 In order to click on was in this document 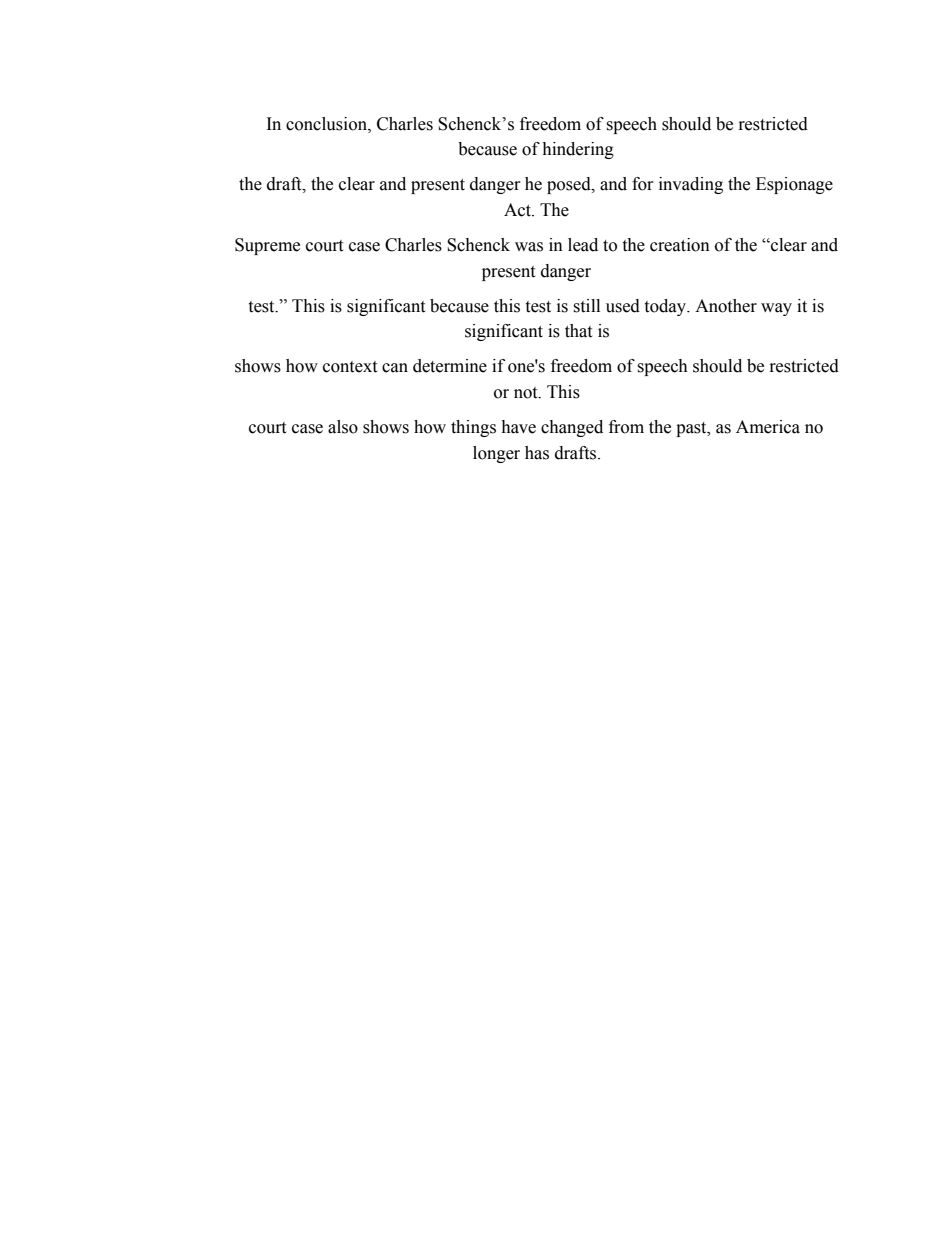, I will do `click(529, 247)`.
